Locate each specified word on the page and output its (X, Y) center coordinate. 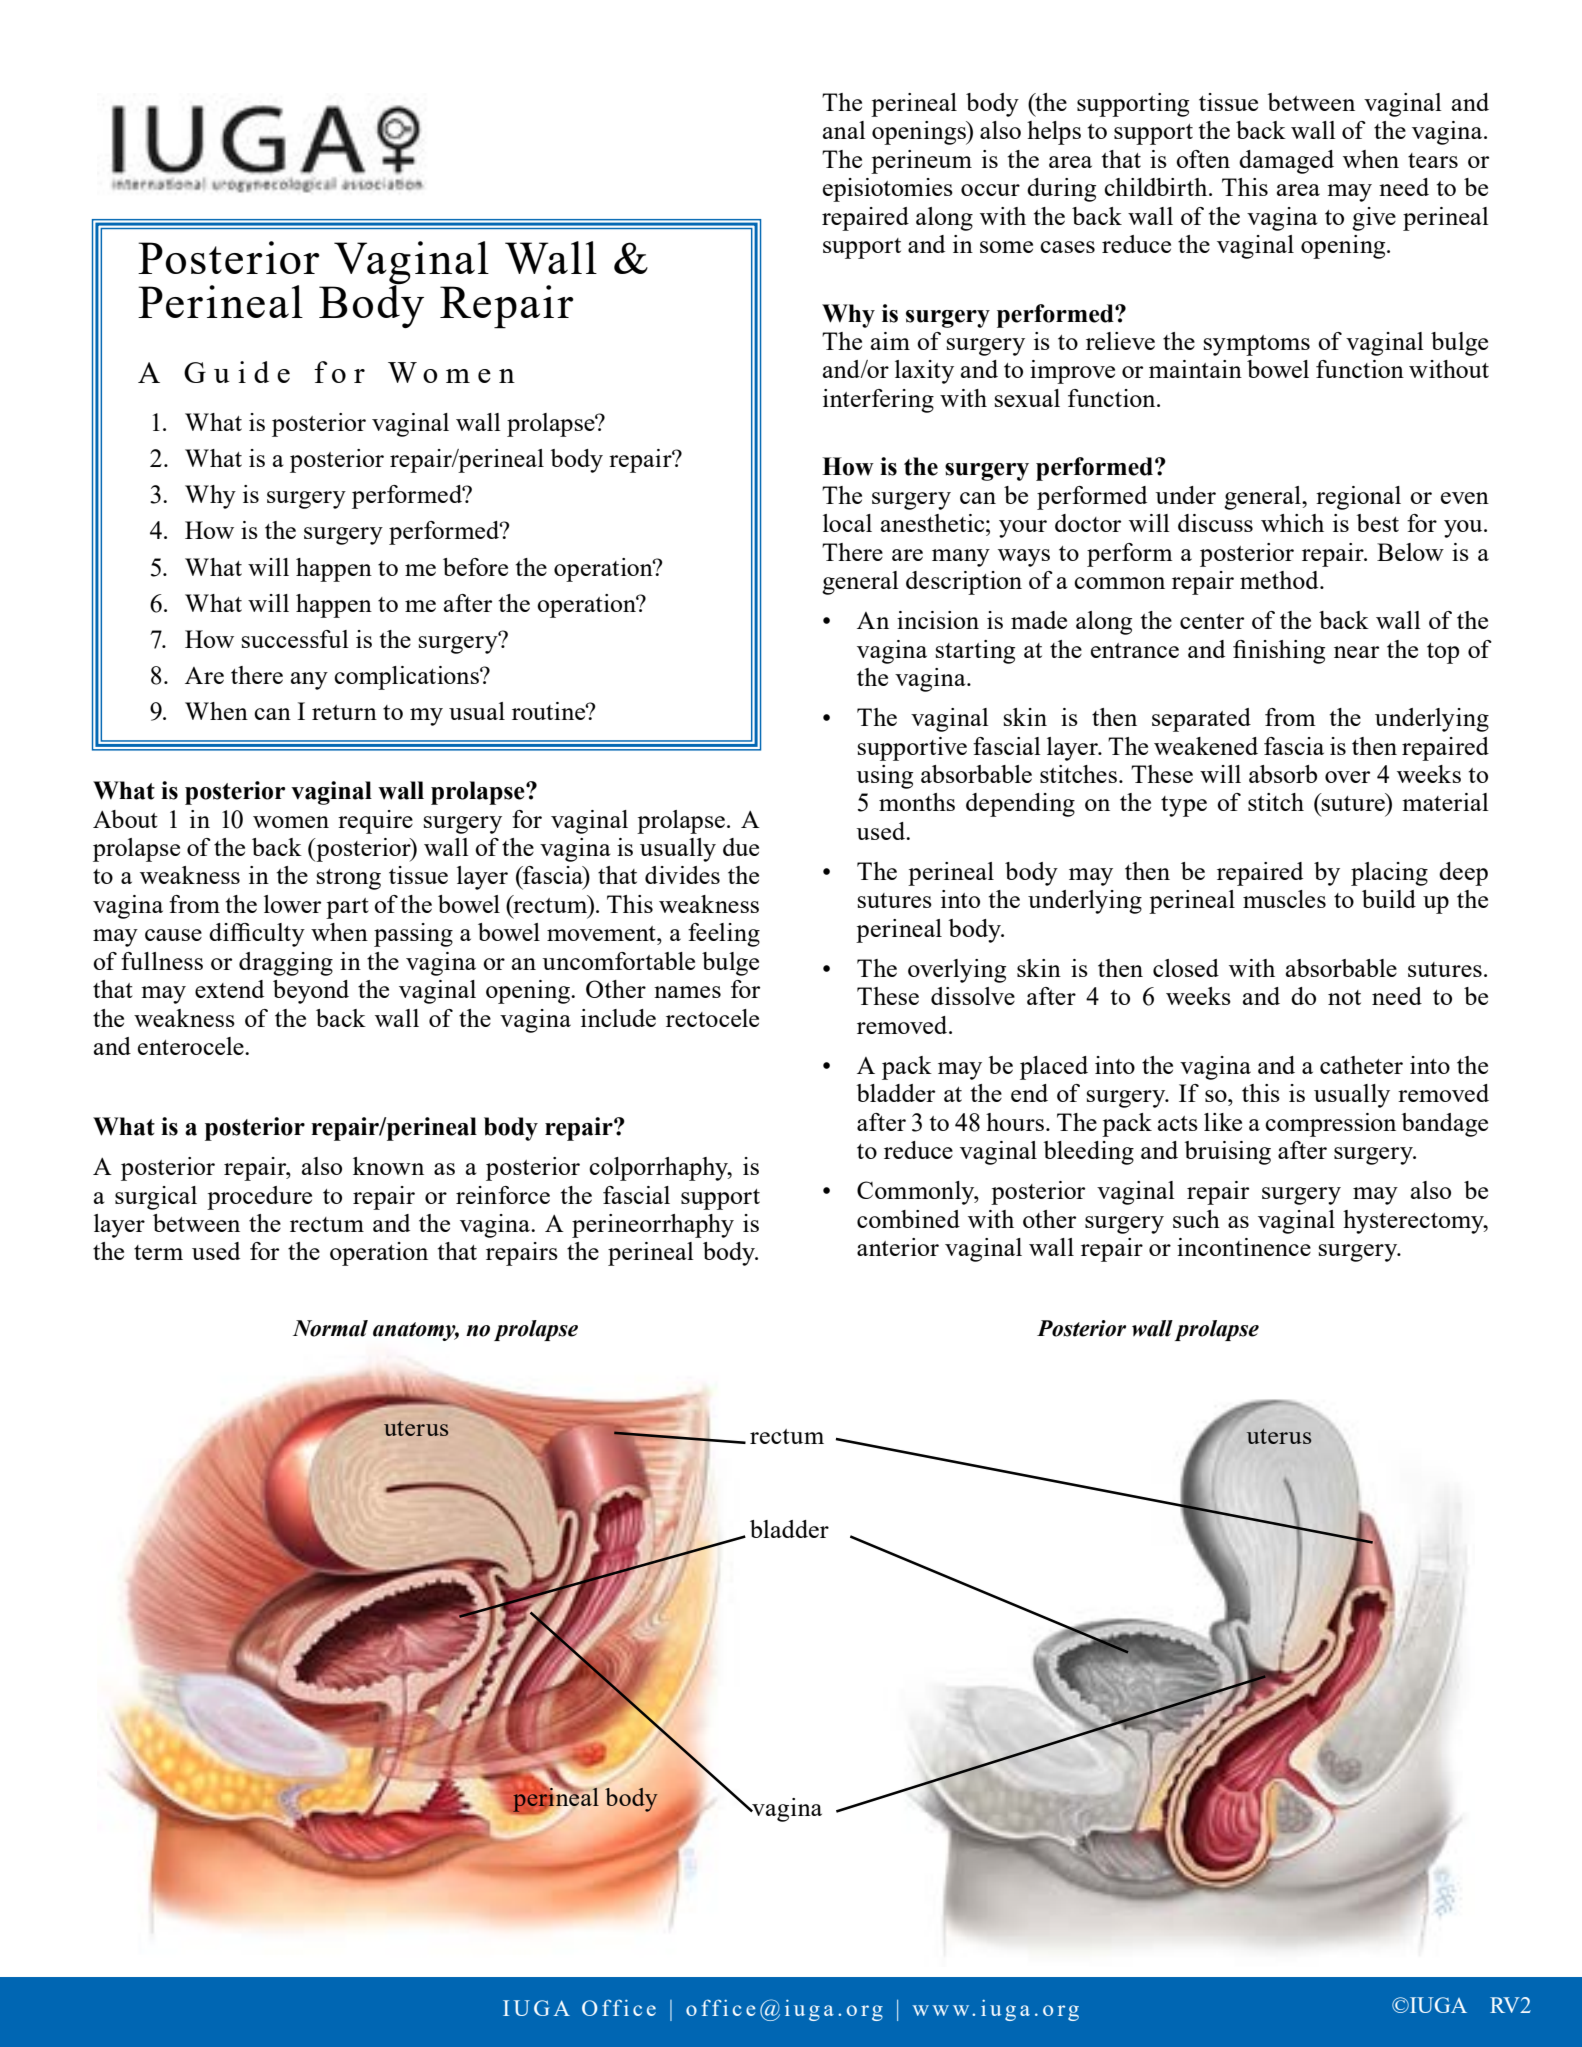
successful (295, 639)
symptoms (1257, 345)
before (475, 567)
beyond (311, 992)
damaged (1286, 162)
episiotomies (888, 190)
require (375, 822)
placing (1389, 874)
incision (938, 620)
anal (844, 130)
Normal (330, 1328)
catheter (1361, 1065)
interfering (878, 401)
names (687, 992)
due (741, 847)
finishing (1279, 652)
